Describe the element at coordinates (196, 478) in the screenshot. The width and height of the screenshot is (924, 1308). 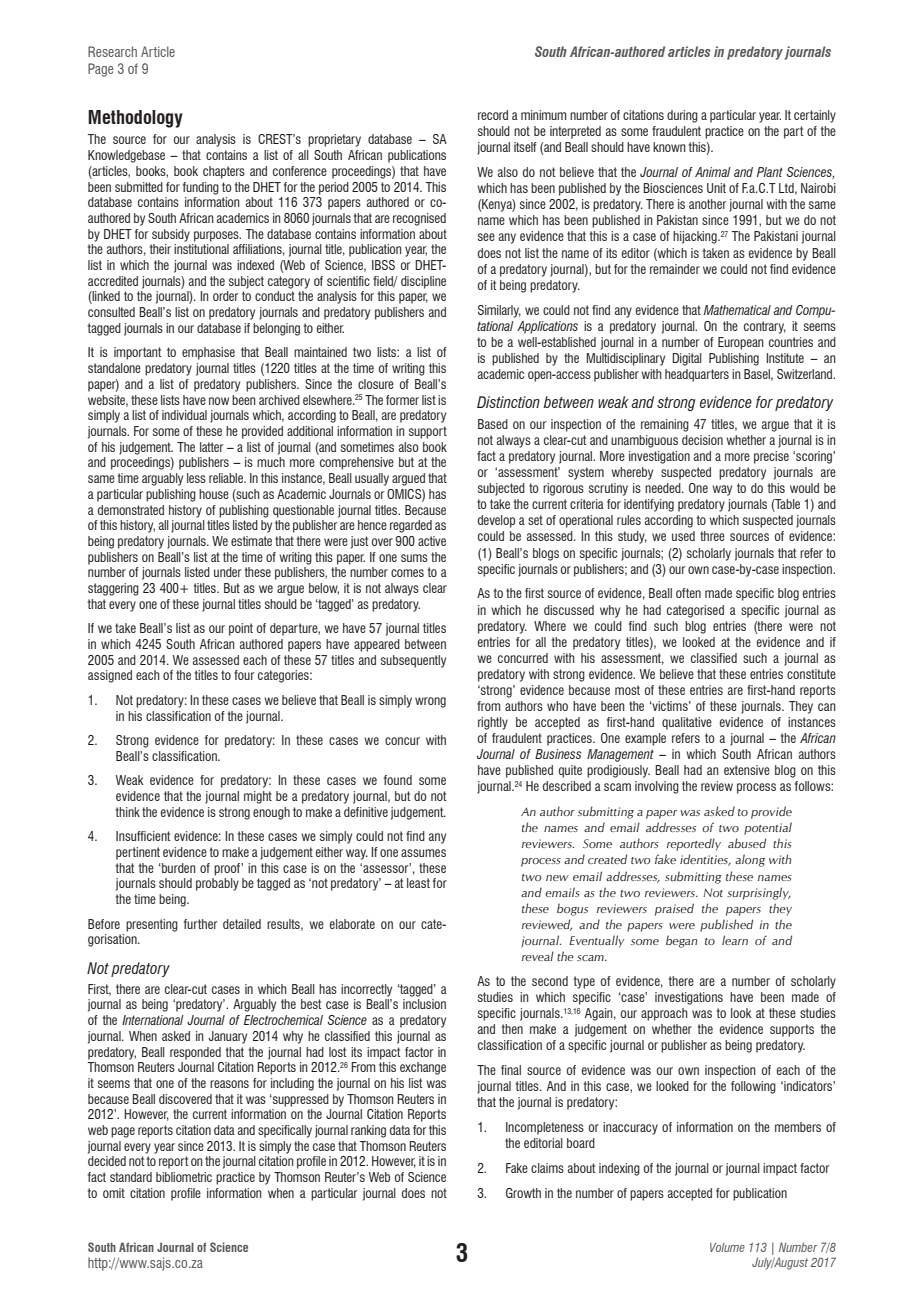
I see `less` at that location.
